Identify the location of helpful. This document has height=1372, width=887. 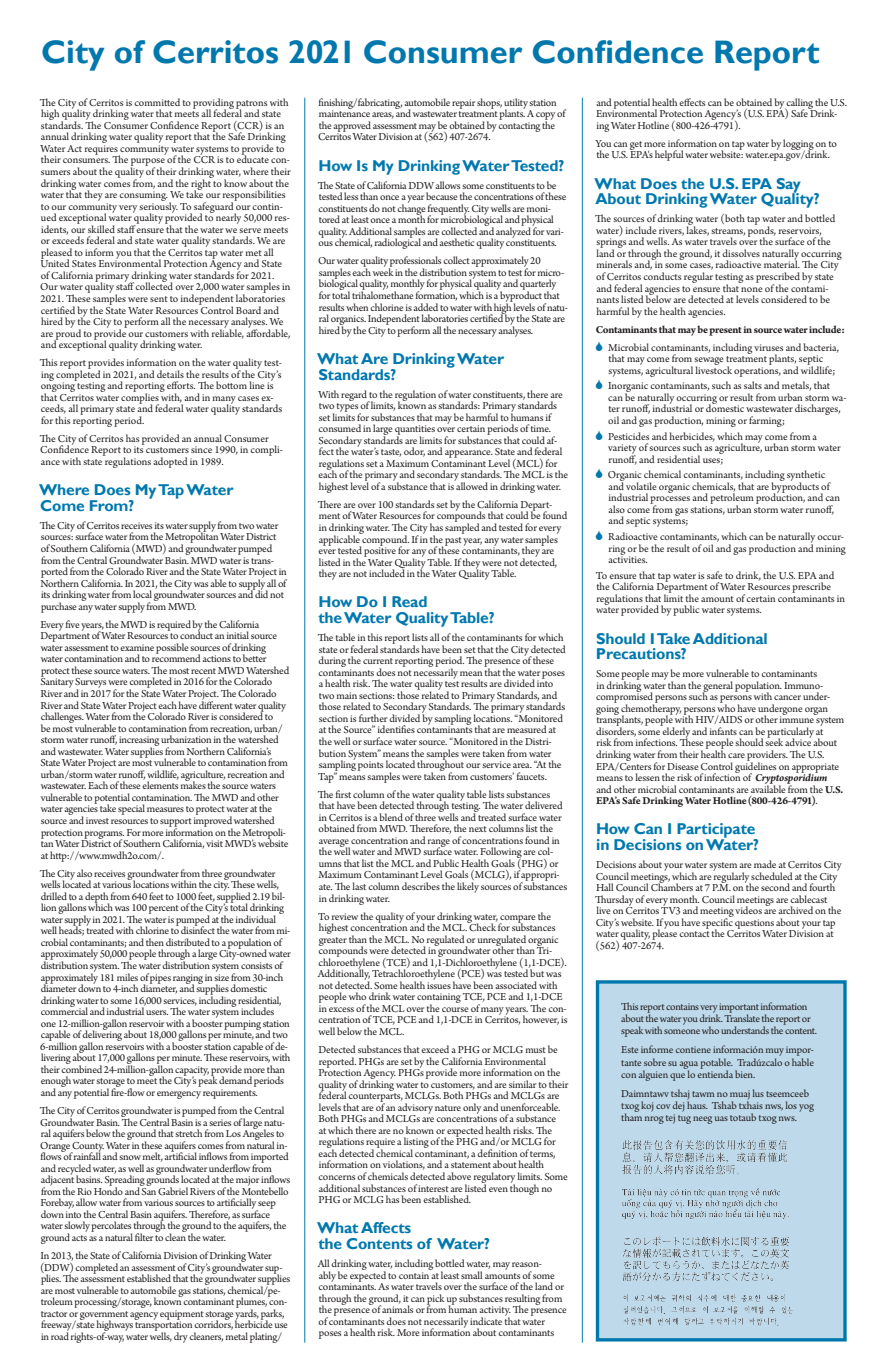
(669, 155).
